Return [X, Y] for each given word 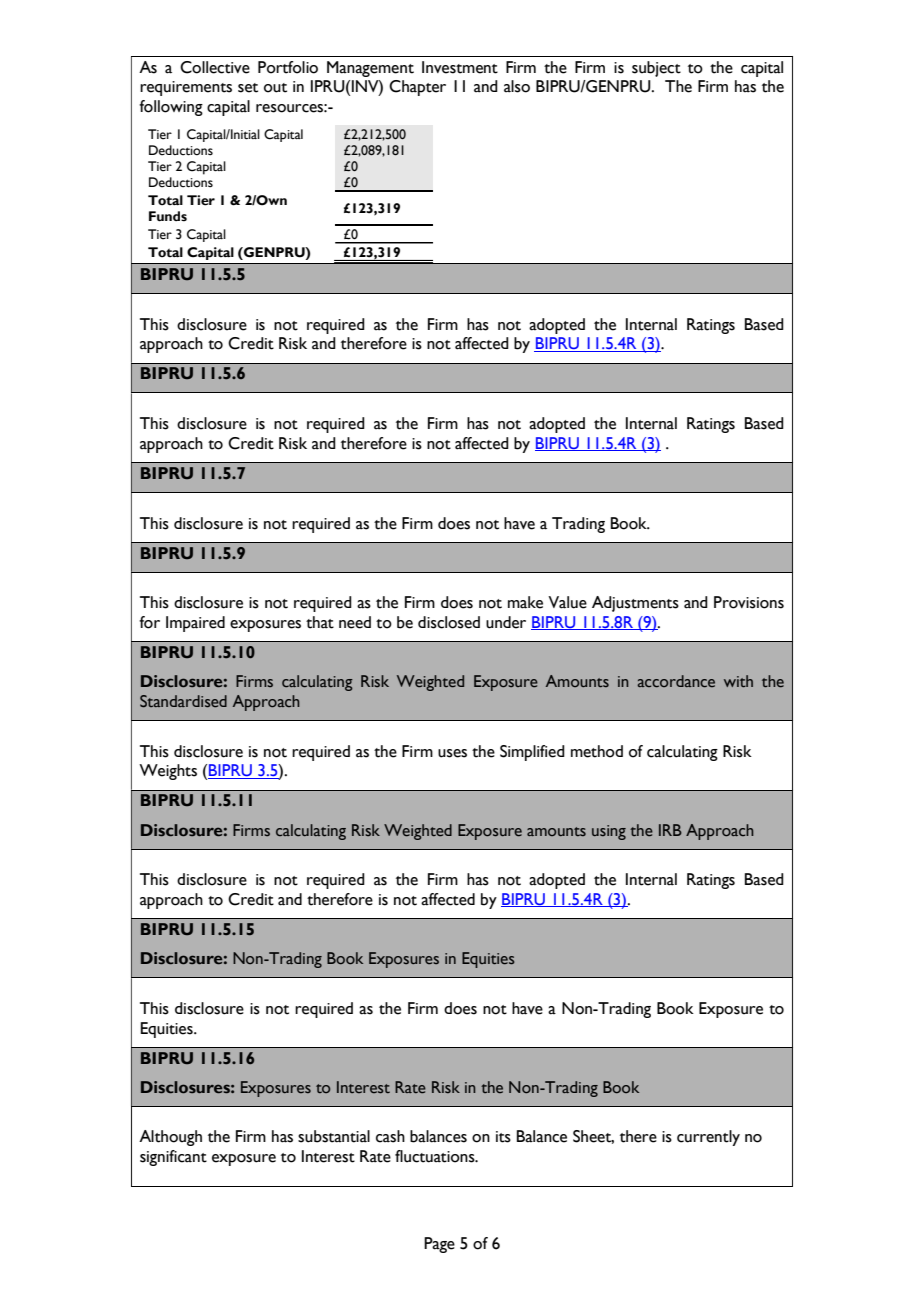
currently [708, 1138]
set [248, 88]
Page [439, 1245]
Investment [460, 67]
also [517, 86]
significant [173, 1158]
